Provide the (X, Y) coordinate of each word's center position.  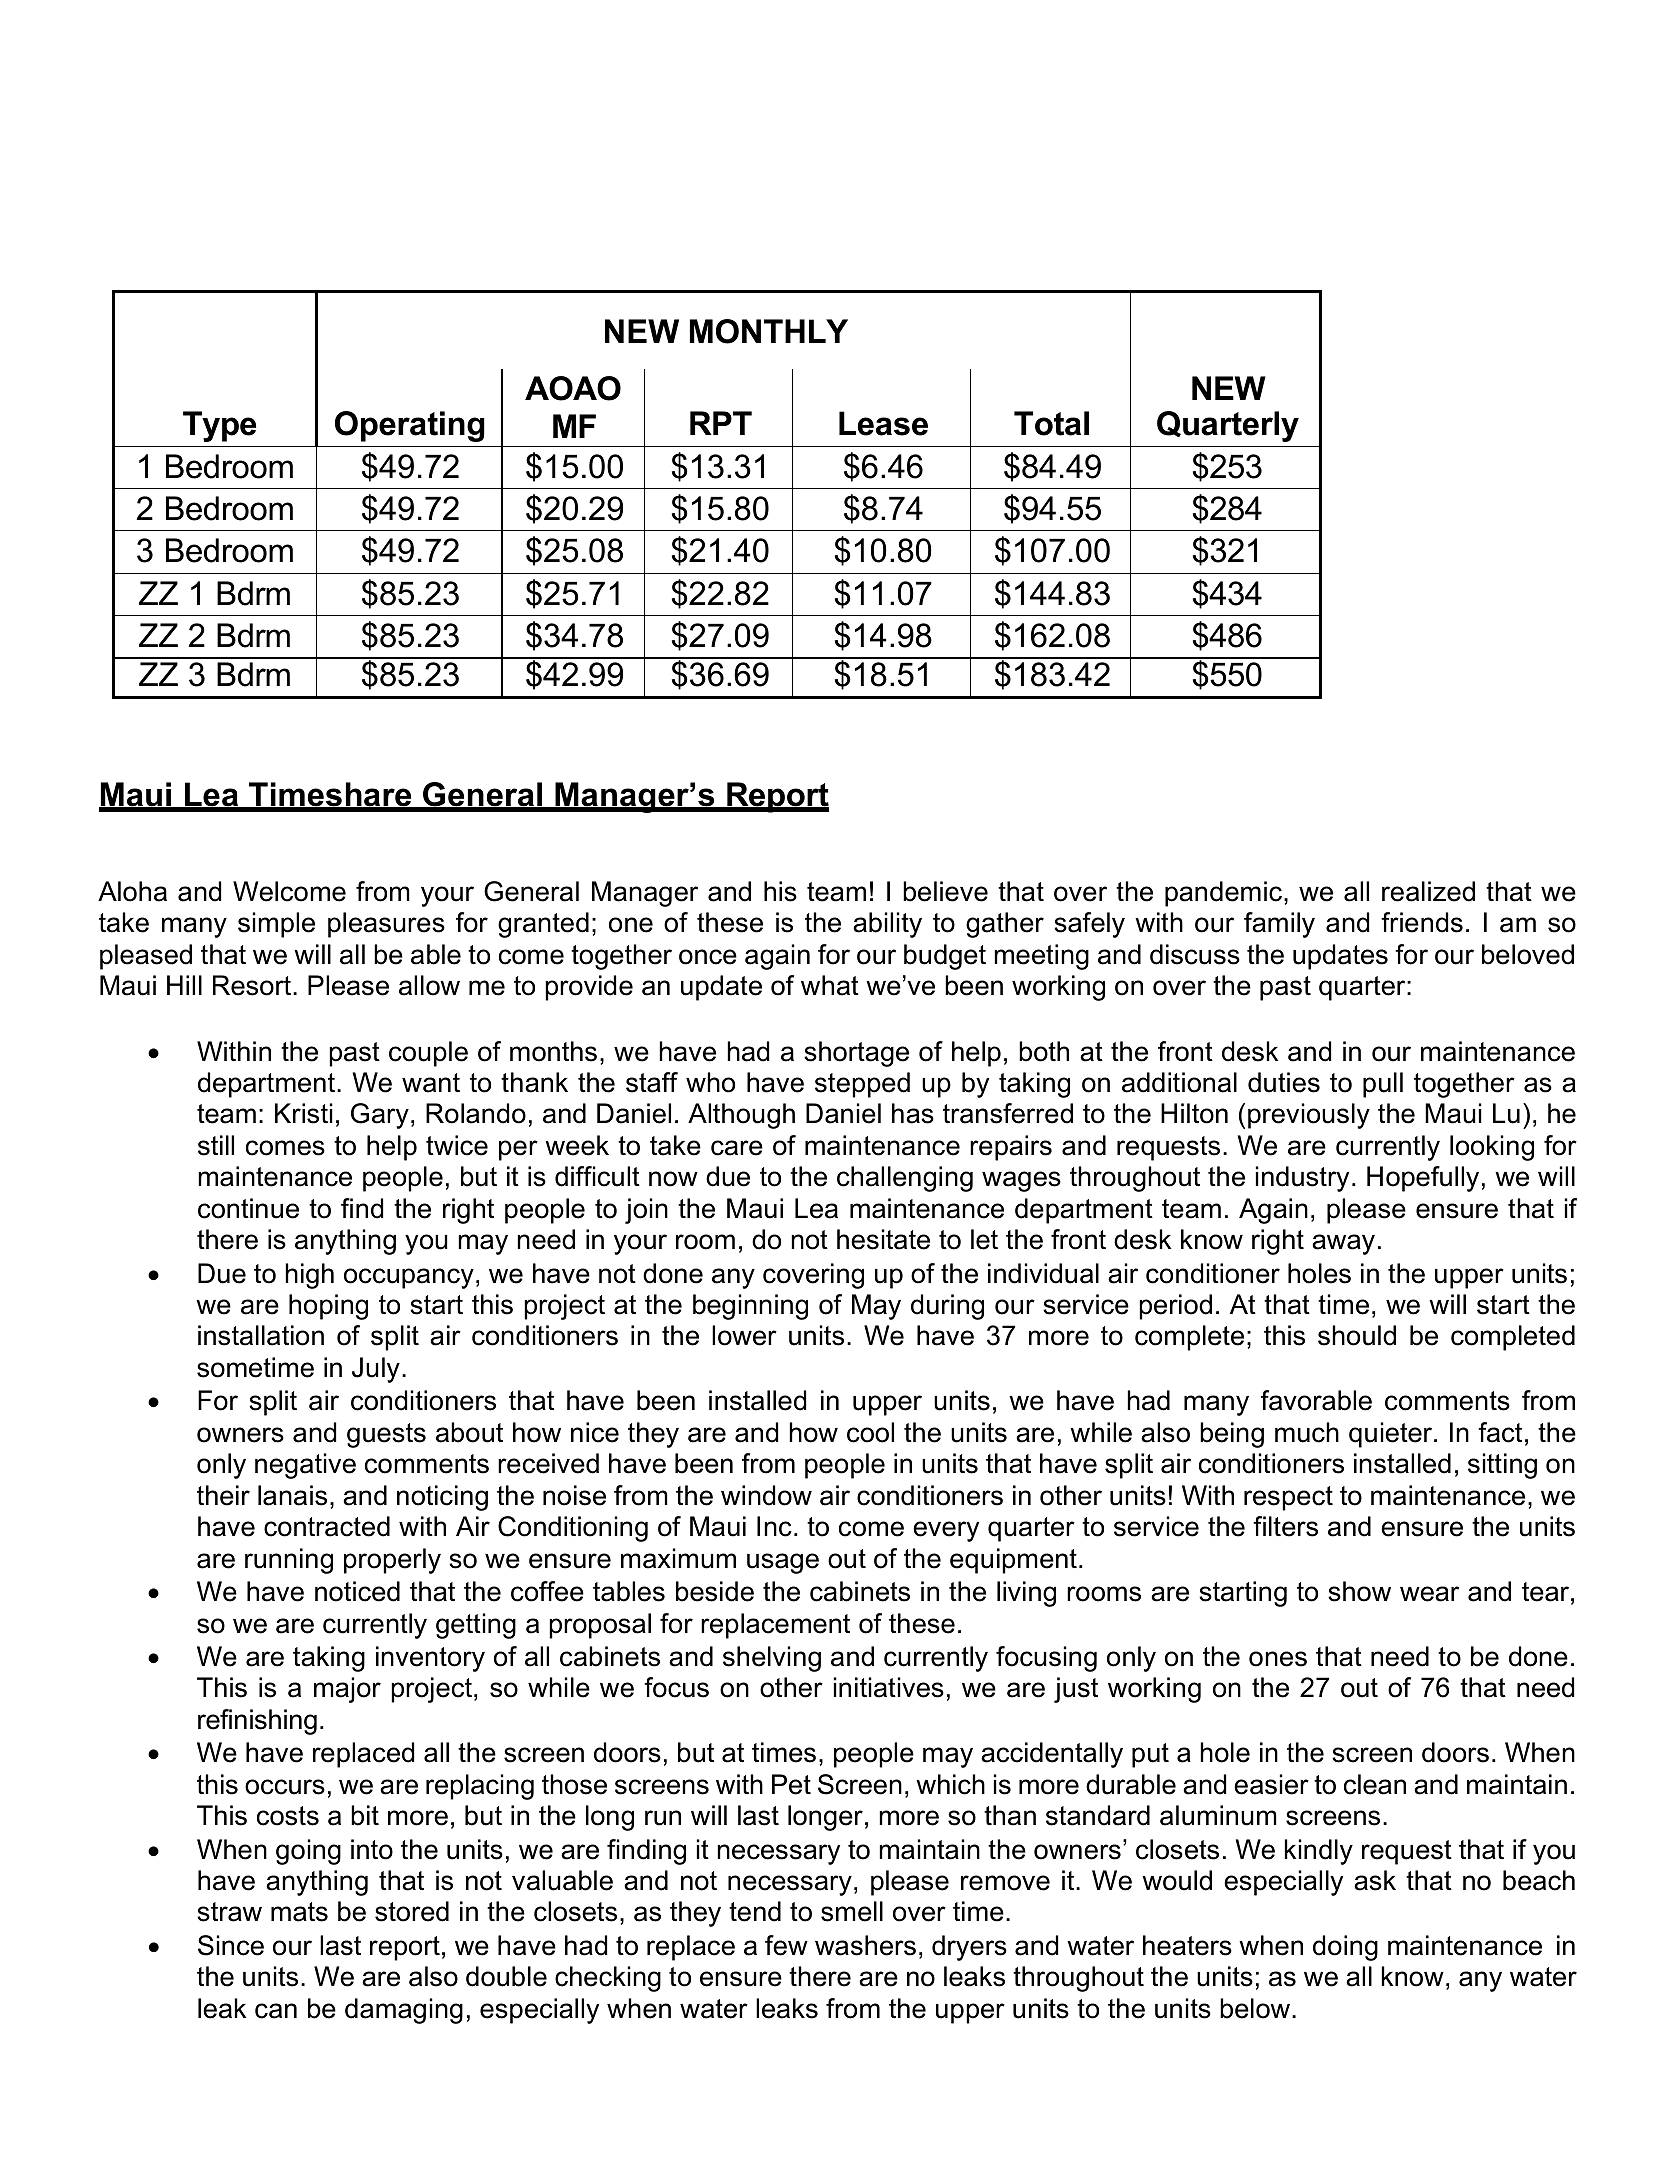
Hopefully (1423, 1179)
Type (219, 426)
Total (1051, 423)
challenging (905, 1179)
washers (865, 1945)
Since (231, 1945)
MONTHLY (769, 331)
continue (248, 1208)
